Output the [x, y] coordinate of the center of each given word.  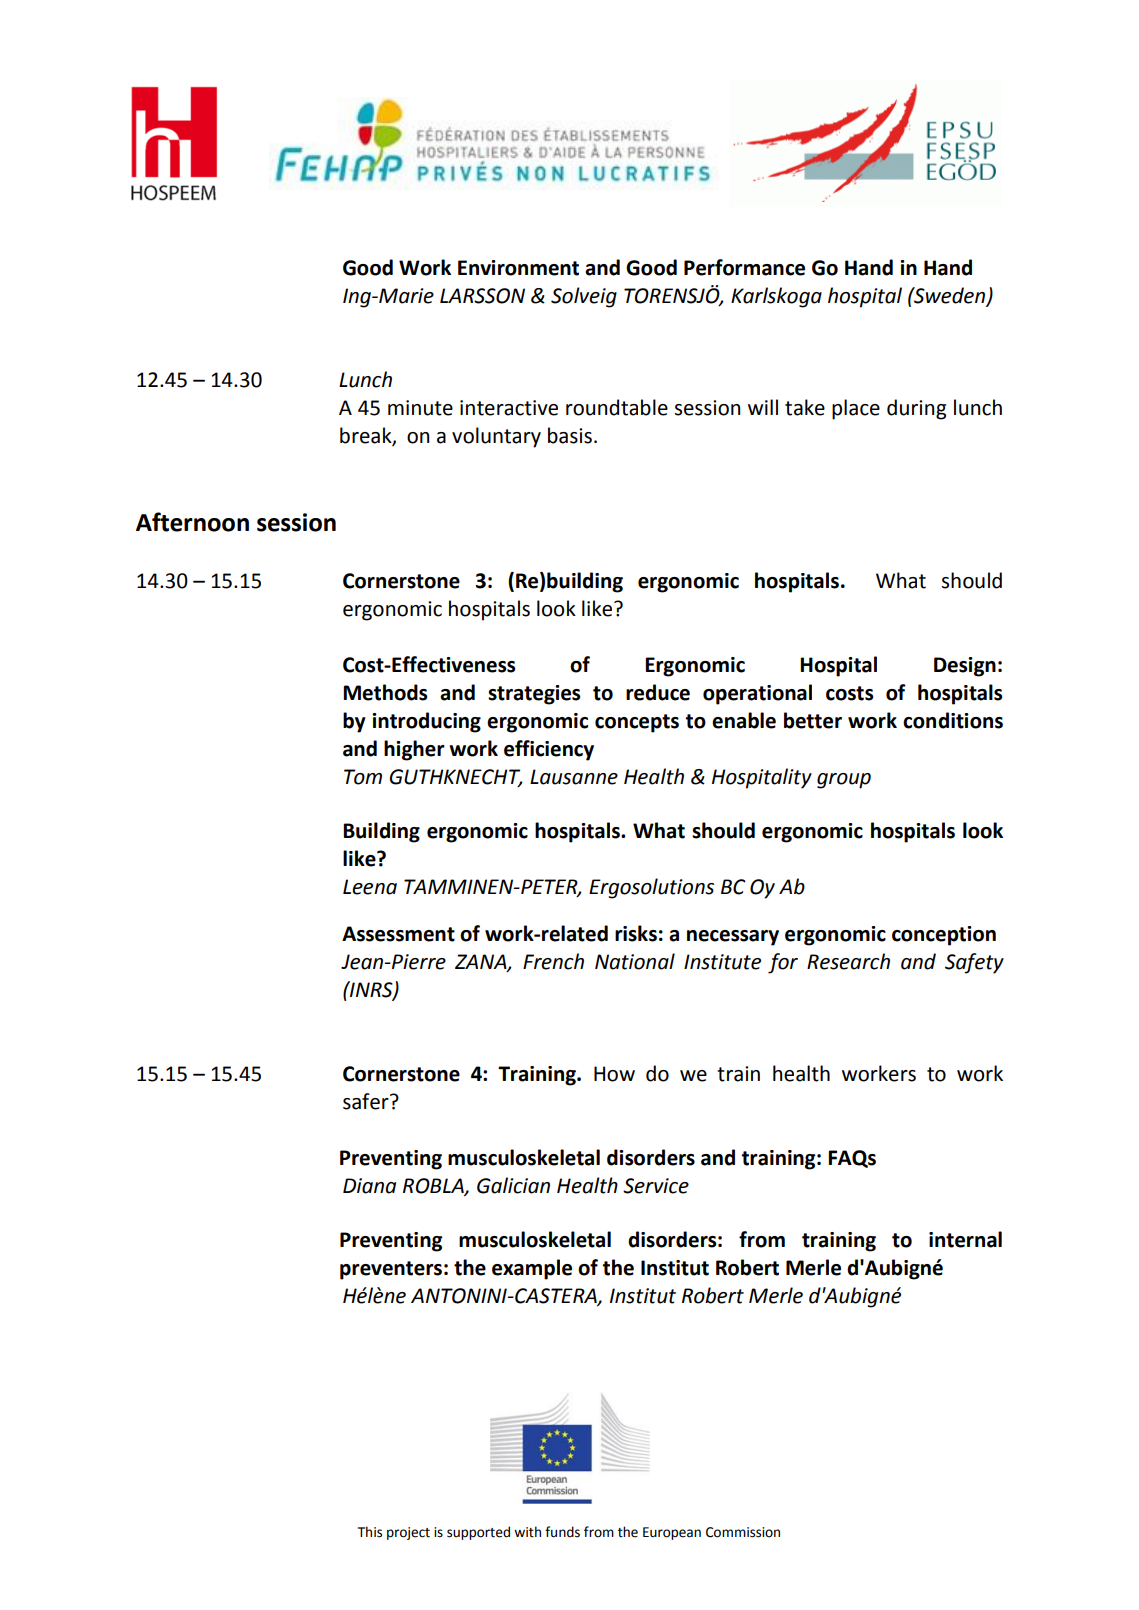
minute [420, 408]
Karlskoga [776, 297]
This [370, 1532]
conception [944, 936]
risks [636, 933]
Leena [370, 887]
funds [562, 1532]
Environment [518, 268]
